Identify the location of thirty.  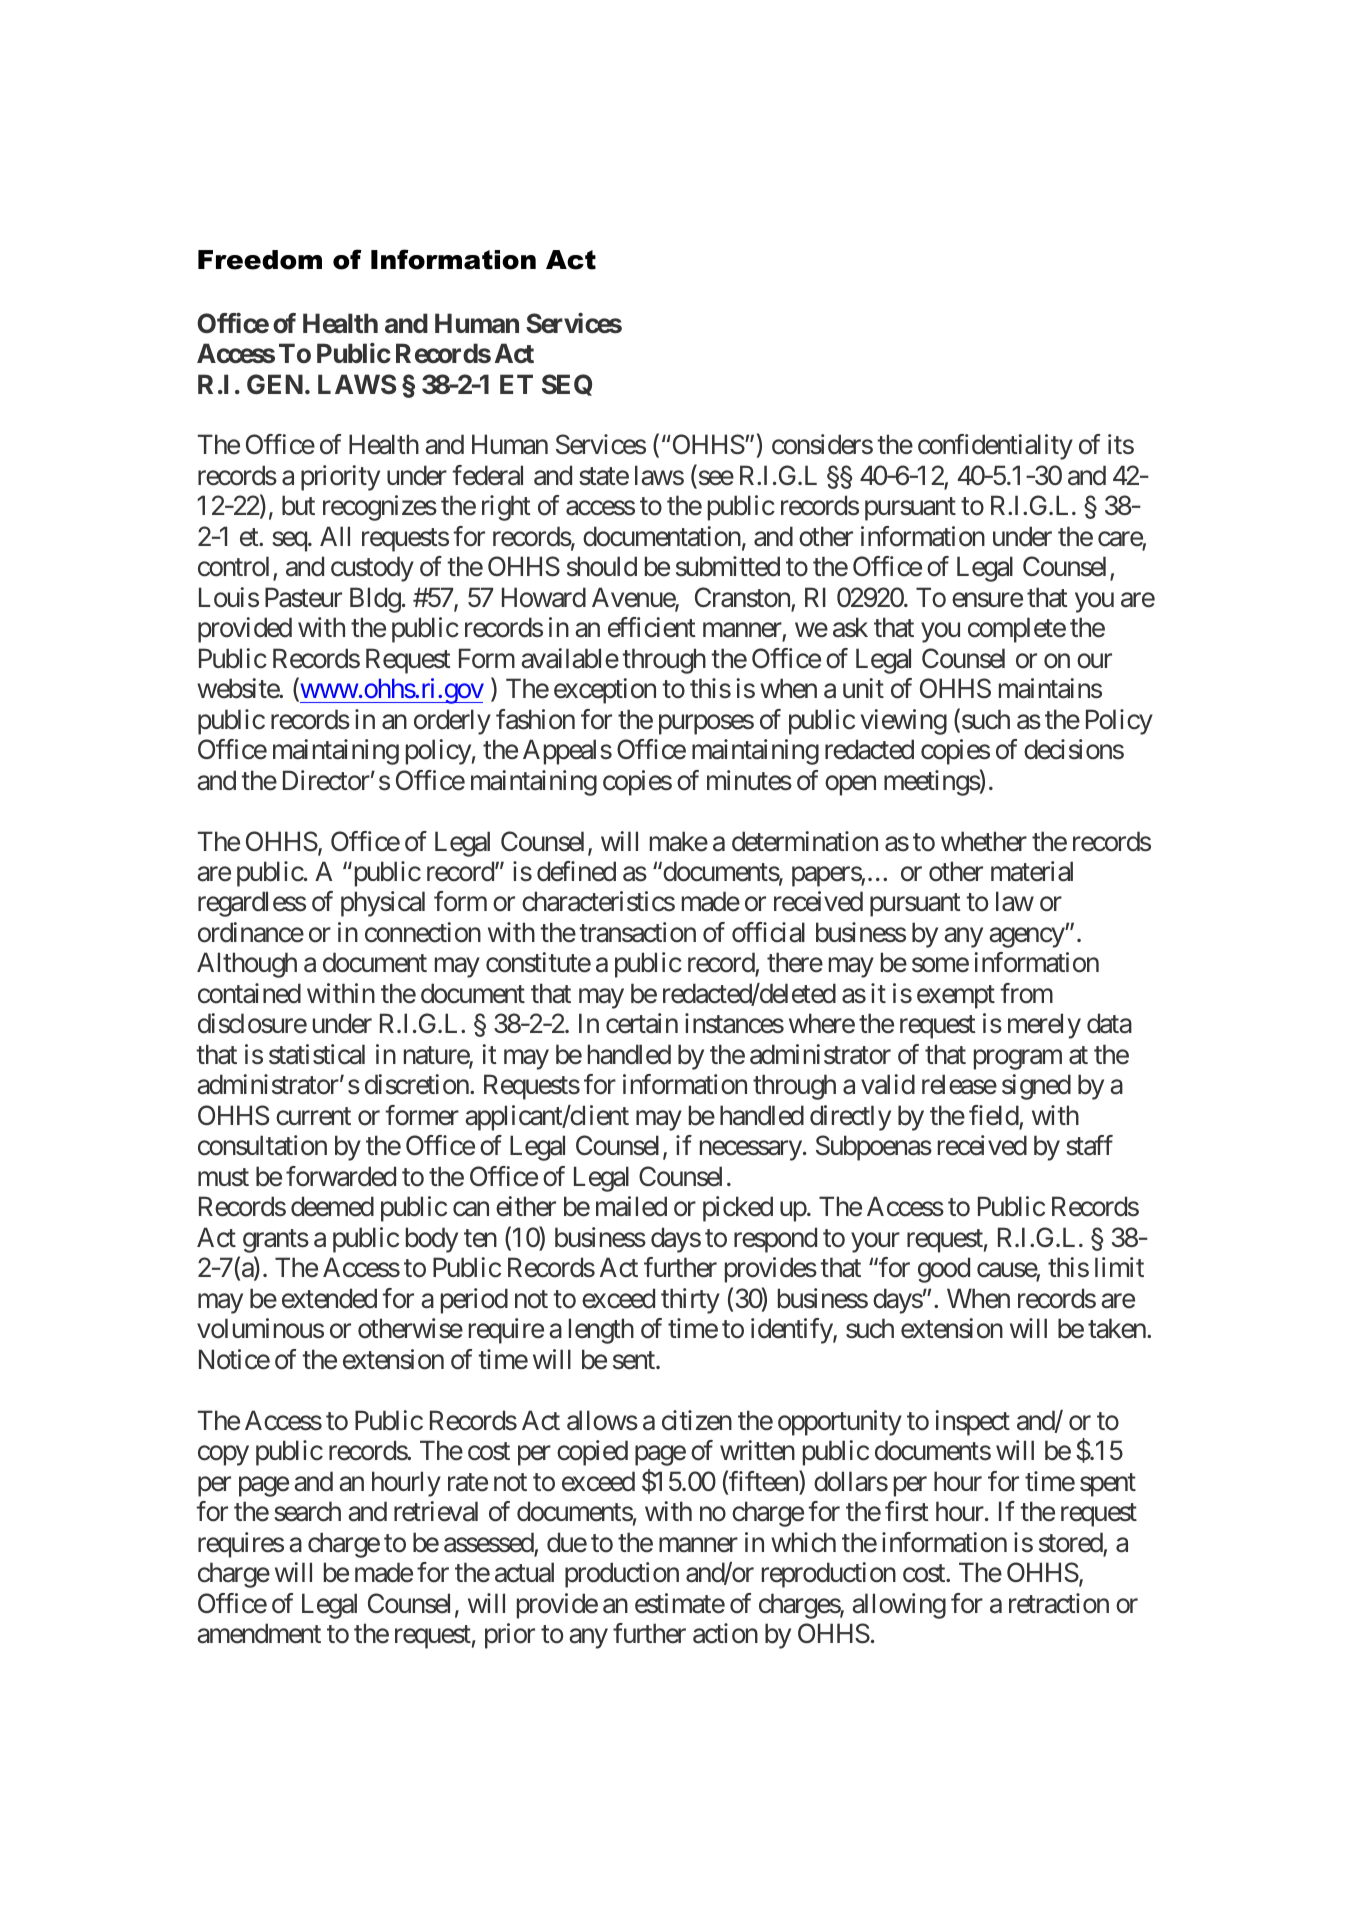
(690, 1301).
